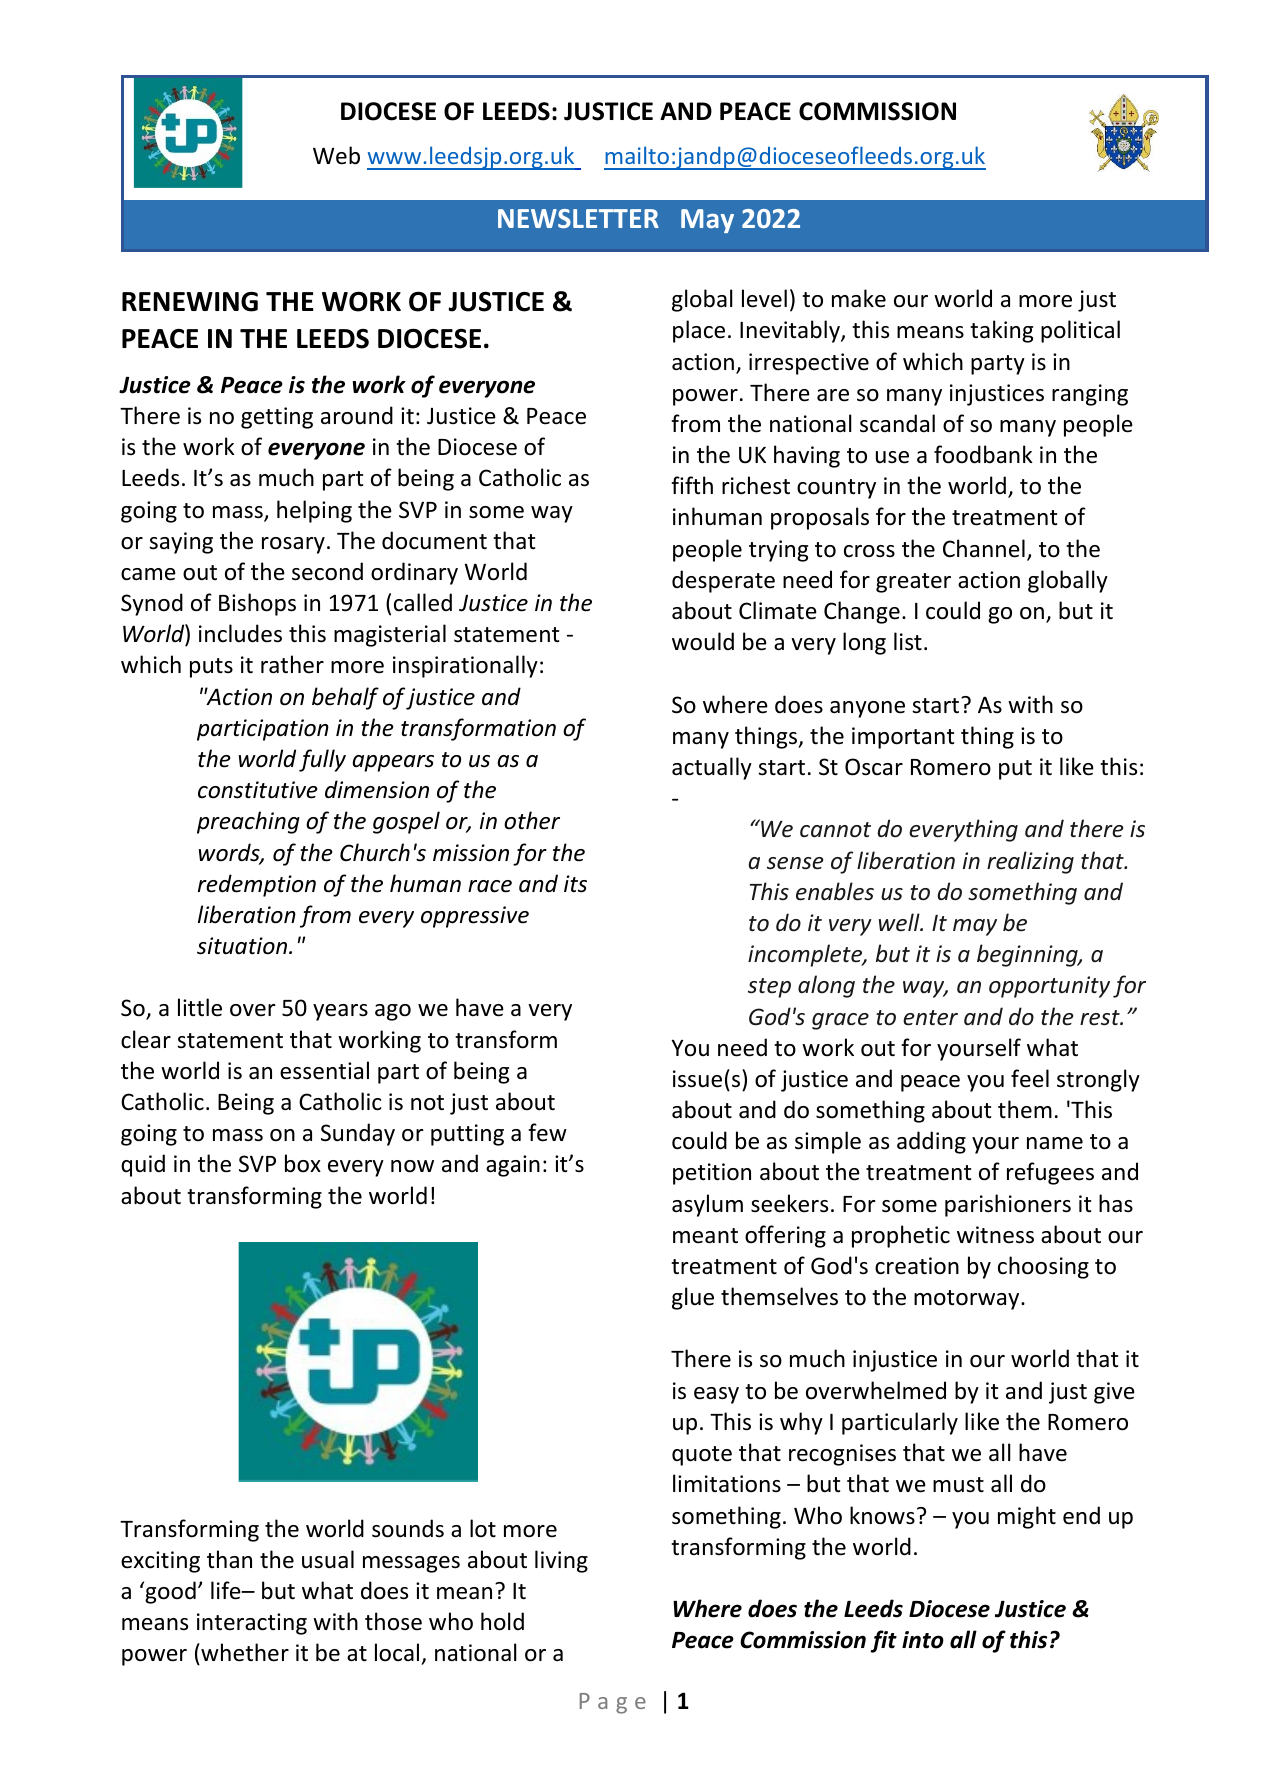 This image has height=1792, width=1267. I want to click on desperate, so click(723, 581).
